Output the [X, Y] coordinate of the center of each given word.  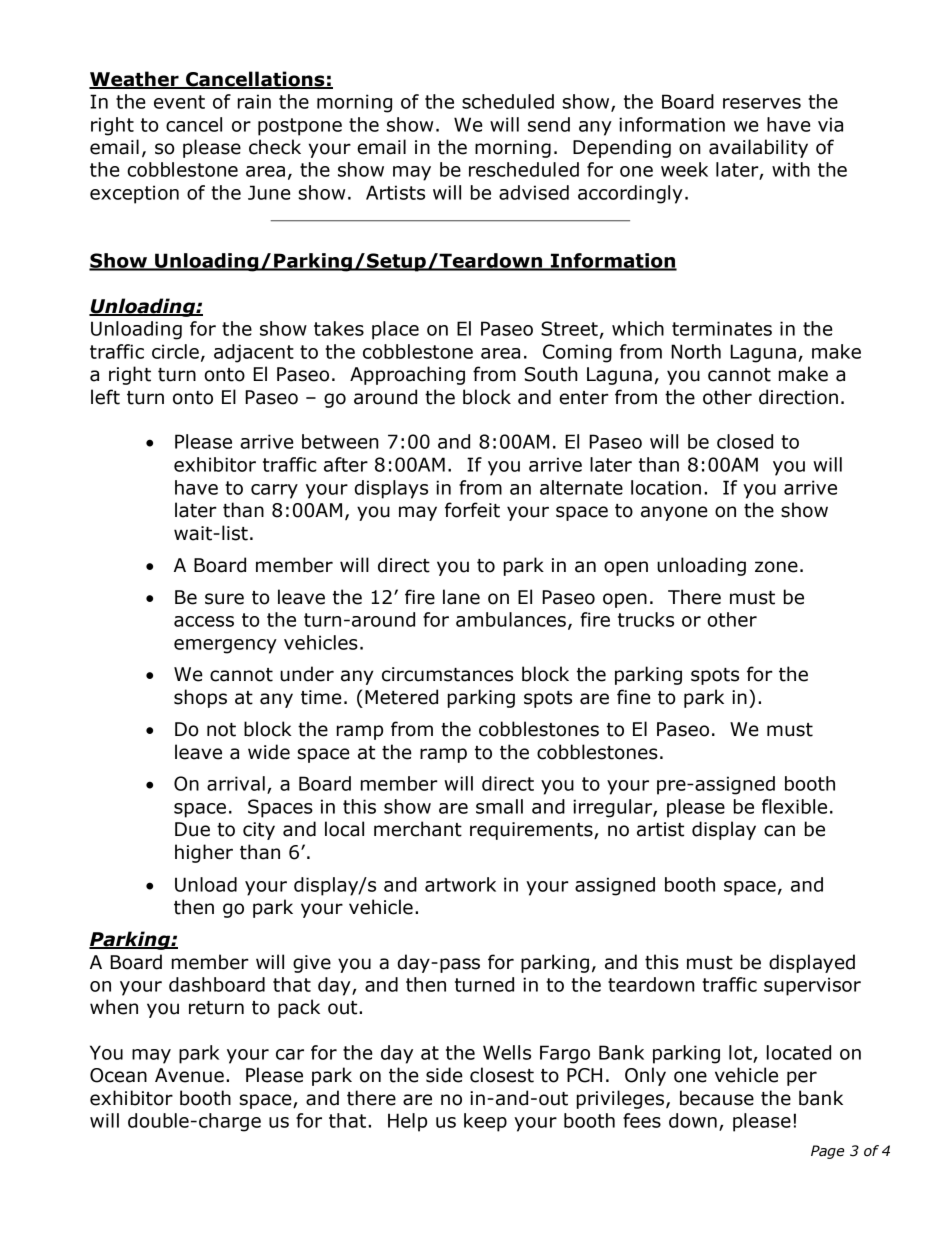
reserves [762, 103]
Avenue [189, 1075]
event [179, 102]
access [204, 621]
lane [461, 597]
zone [776, 567]
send [549, 124]
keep [485, 1122]
